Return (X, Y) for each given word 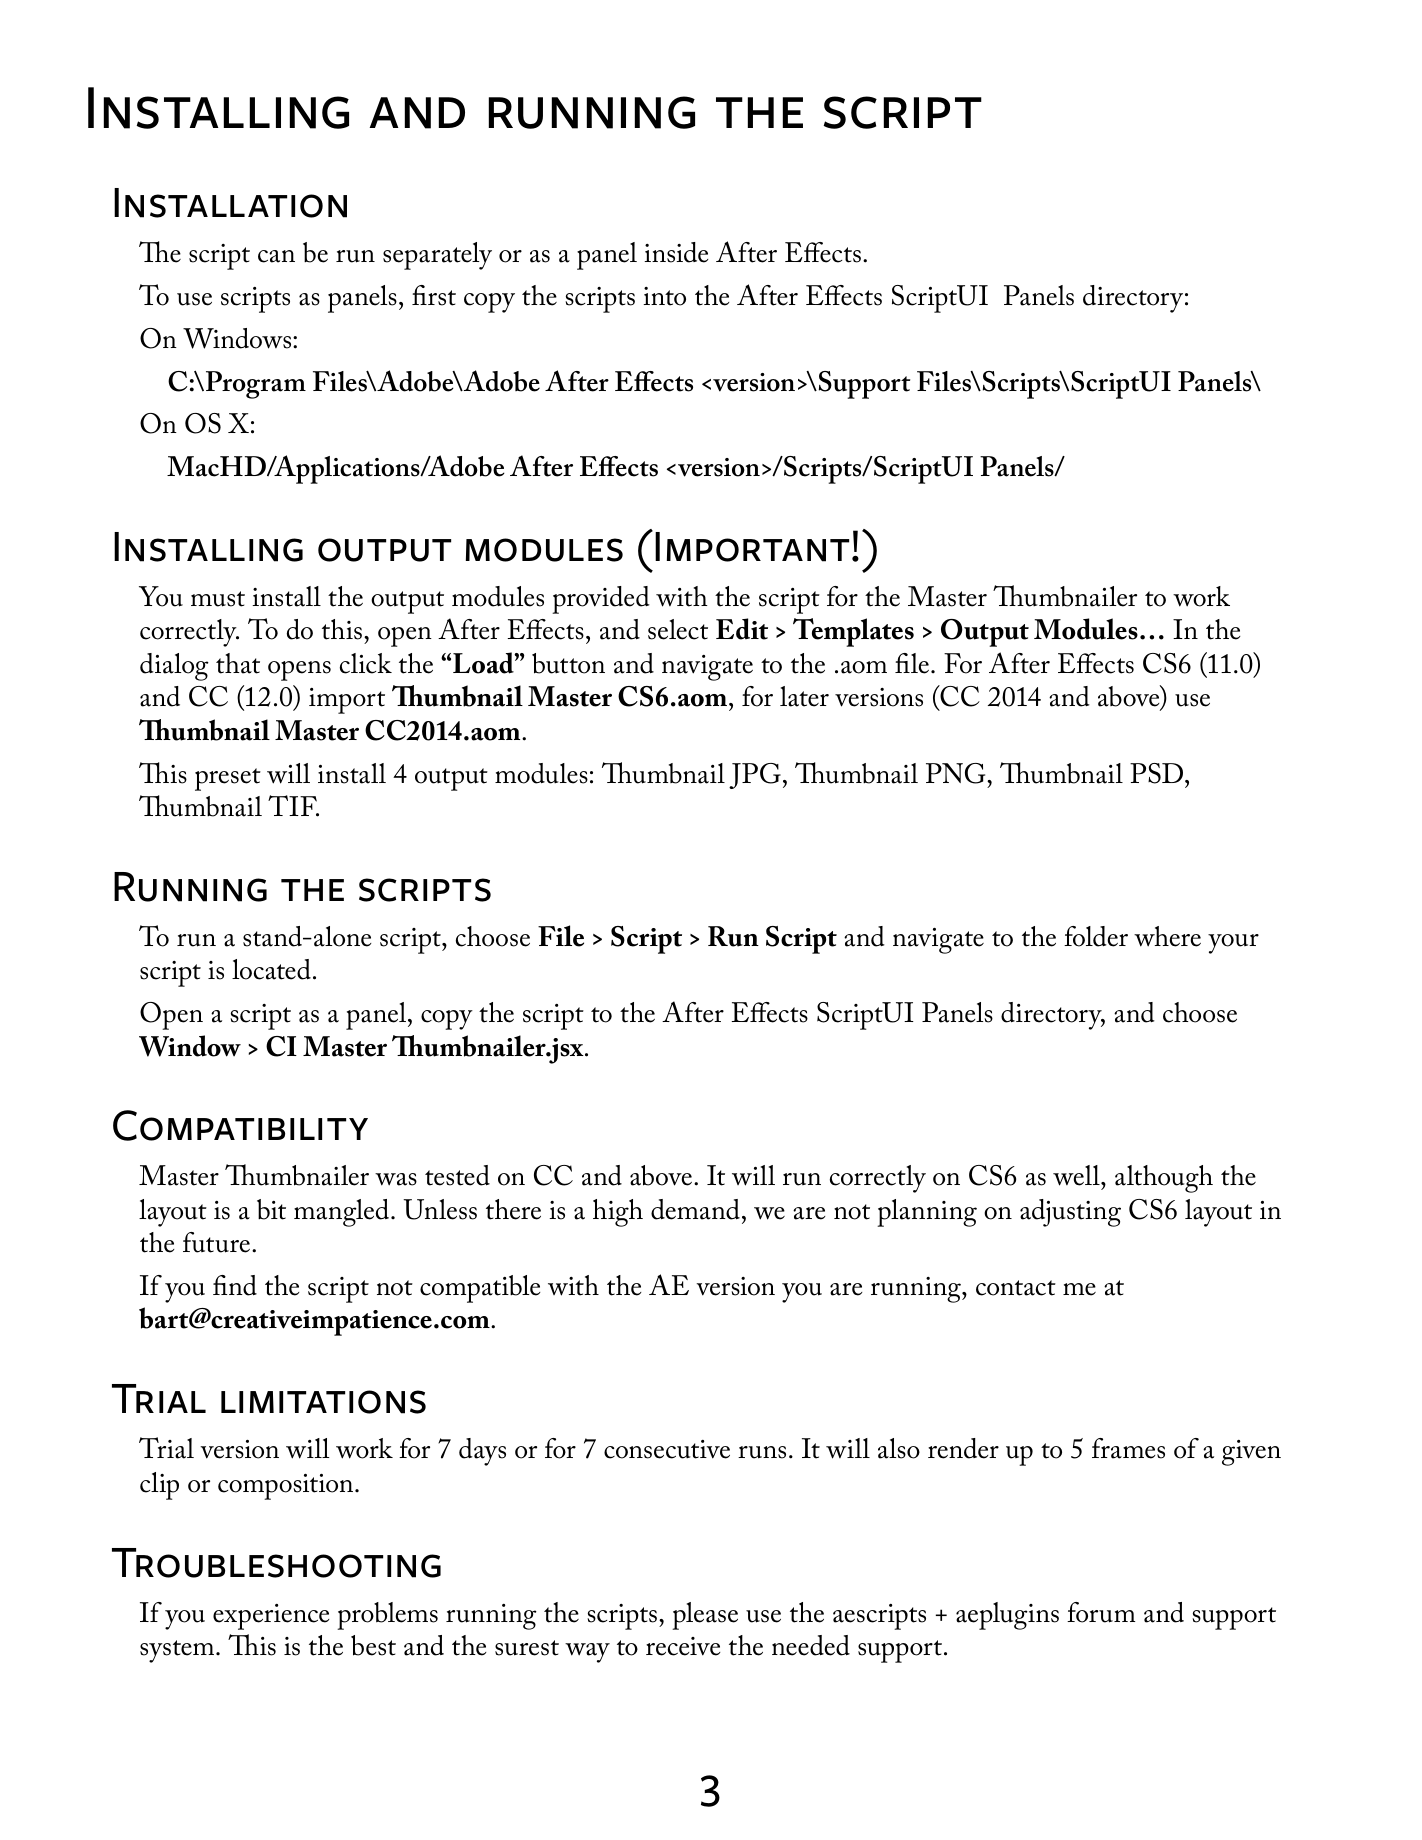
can (276, 256)
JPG (755, 776)
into (664, 296)
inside (676, 252)
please (705, 1616)
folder (1096, 936)
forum (1101, 1612)
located (271, 969)
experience (271, 1617)
